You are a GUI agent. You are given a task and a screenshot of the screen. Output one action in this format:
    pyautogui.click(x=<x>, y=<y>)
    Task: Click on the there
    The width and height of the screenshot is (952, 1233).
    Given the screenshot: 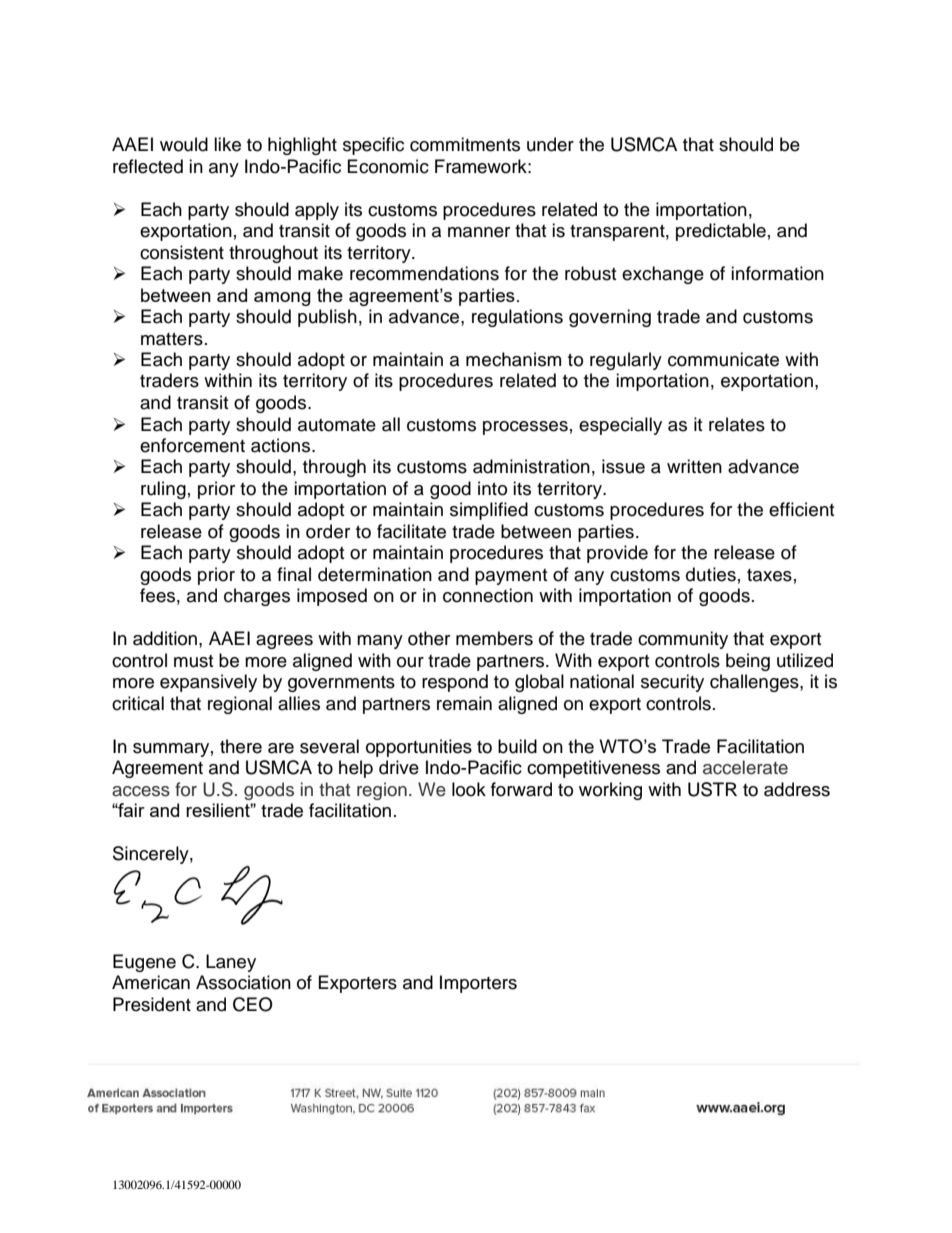 What is the action you would take?
    pyautogui.click(x=241, y=746)
